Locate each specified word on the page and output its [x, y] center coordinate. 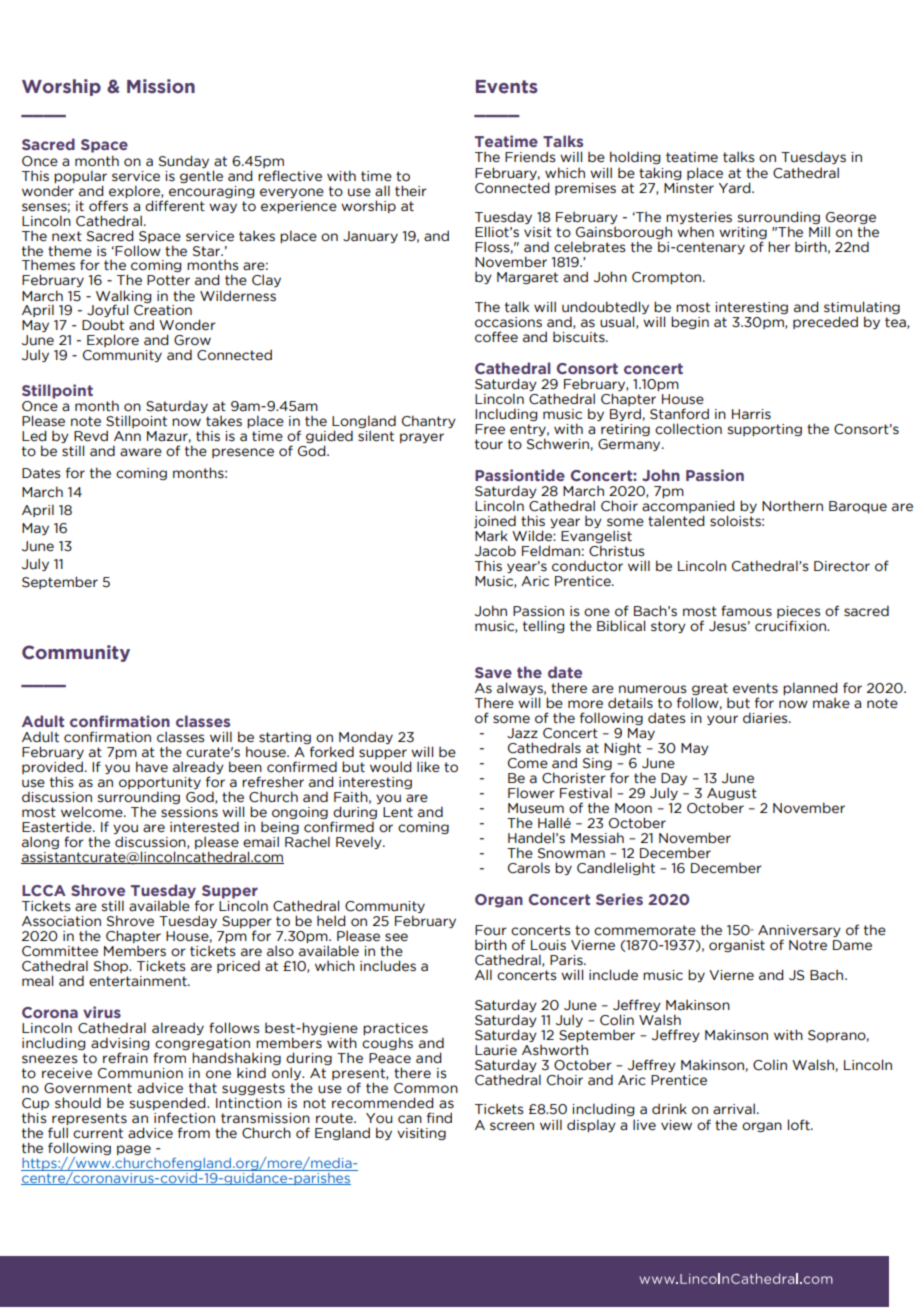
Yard [736, 188]
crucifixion [791, 626]
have [152, 767]
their [411, 191]
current [98, 1133]
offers [108, 206]
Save [493, 672]
